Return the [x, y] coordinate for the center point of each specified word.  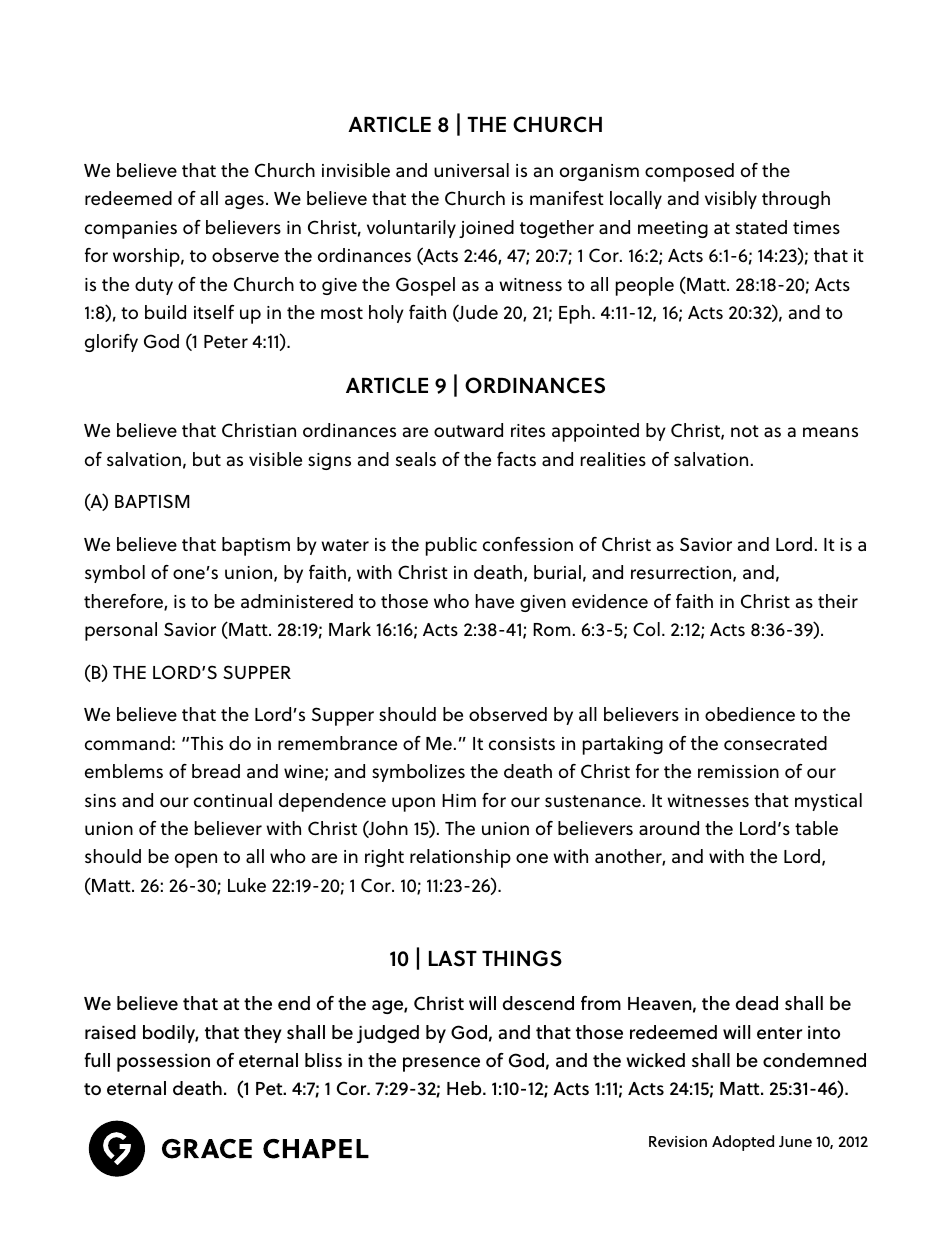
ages [244, 202]
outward [468, 430]
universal [471, 170]
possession [163, 1063]
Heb [465, 1088]
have [495, 601]
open [196, 860]
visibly [731, 200]
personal [121, 631]
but [207, 459]
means [830, 432]
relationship [460, 858]
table [816, 828]
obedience [750, 714]
